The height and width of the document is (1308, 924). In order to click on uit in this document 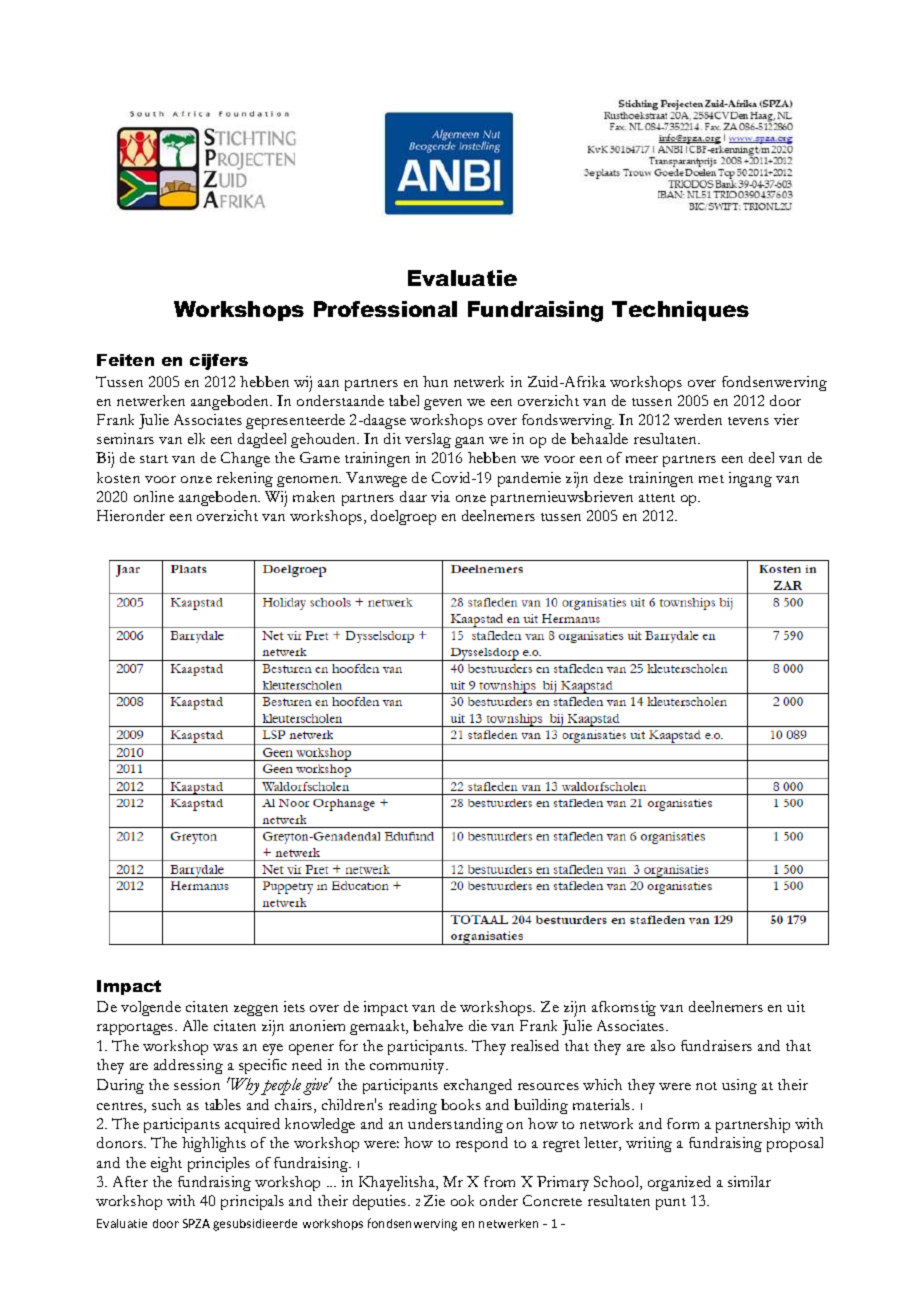, I will do `click(796, 1006)`.
